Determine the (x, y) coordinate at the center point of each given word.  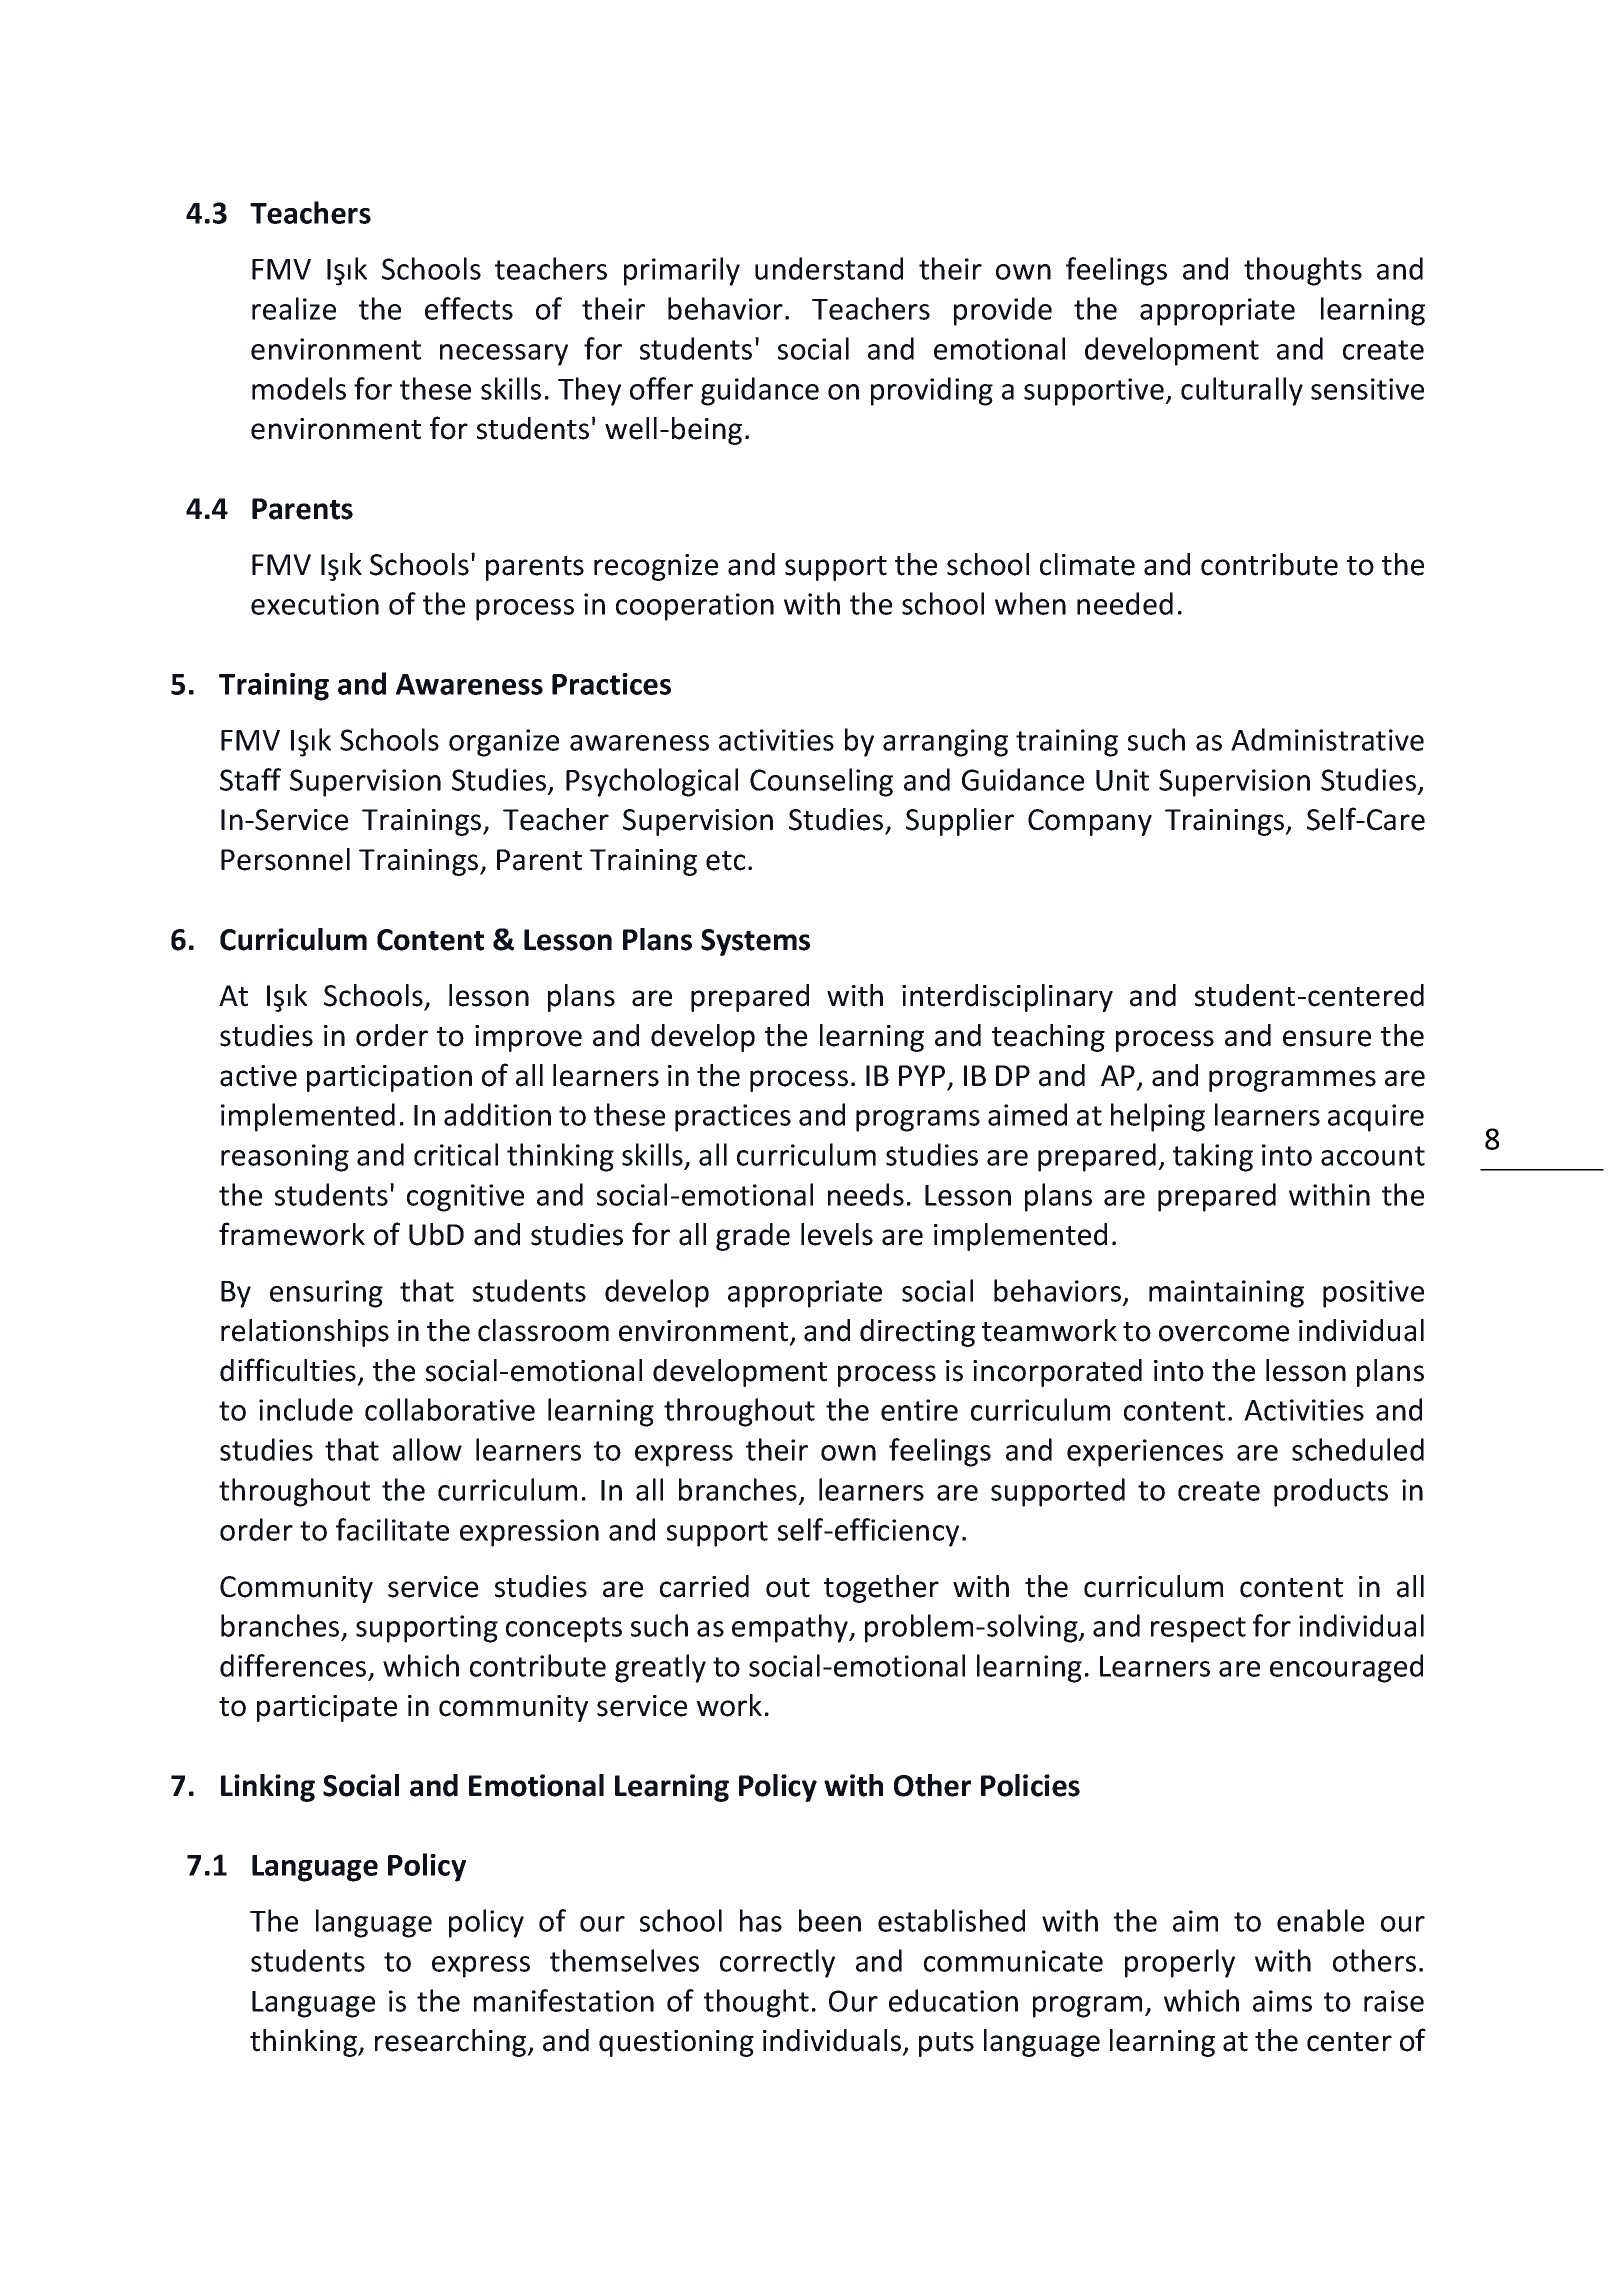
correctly (777, 1963)
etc (725, 861)
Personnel (285, 859)
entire (919, 1410)
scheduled (1358, 1449)
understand (829, 268)
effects (469, 308)
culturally (1242, 391)
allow (427, 1449)
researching (452, 2043)
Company (1090, 822)
